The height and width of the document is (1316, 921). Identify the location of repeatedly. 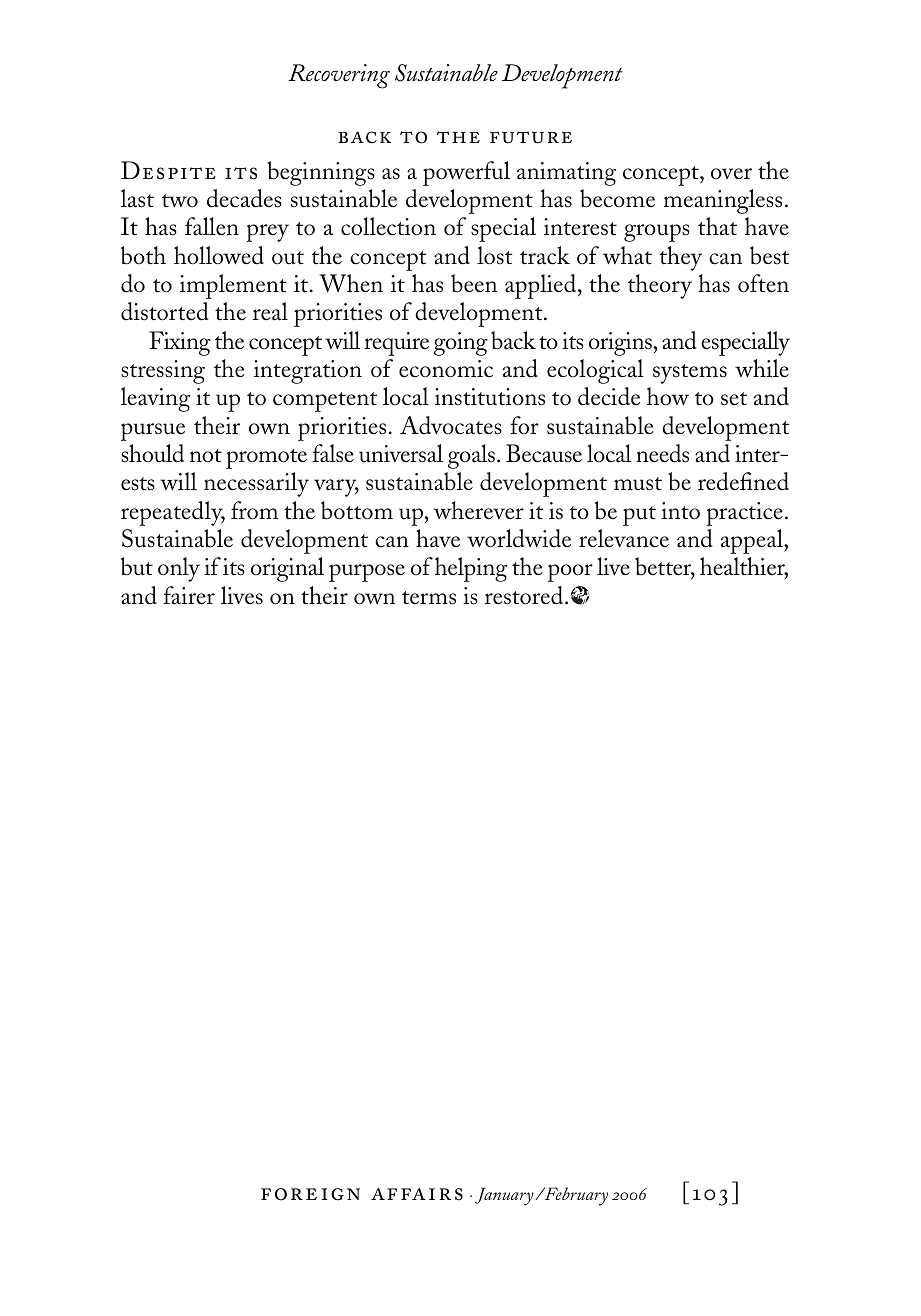
(173, 513).
